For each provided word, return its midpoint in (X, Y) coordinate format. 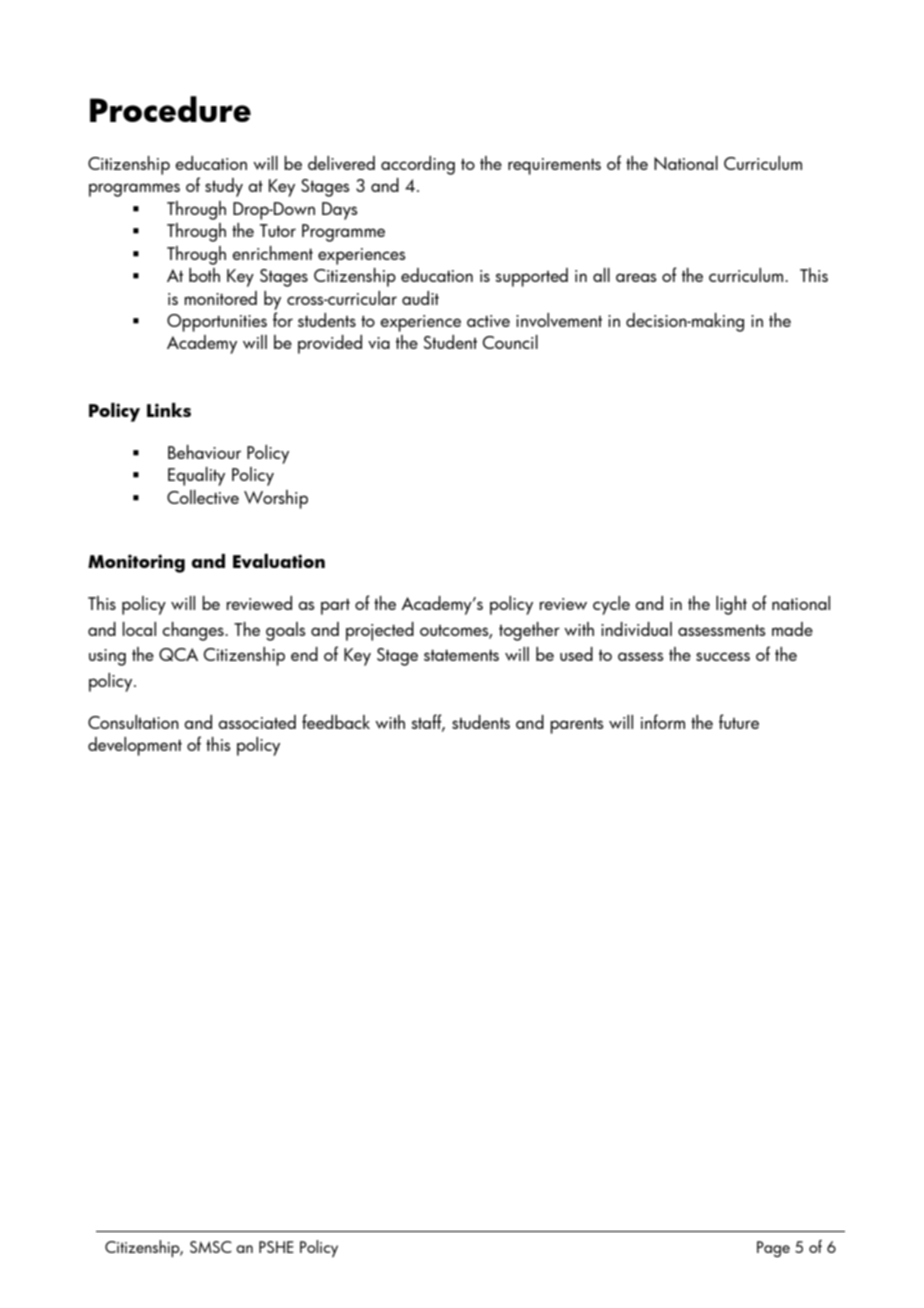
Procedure (170, 109)
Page (773, 1249)
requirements (554, 166)
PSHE (276, 1247)
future (739, 721)
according (418, 165)
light (731, 605)
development (135, 746)
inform (663, 721)
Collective (203, 497)
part (335, 607)
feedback (336, 721)
